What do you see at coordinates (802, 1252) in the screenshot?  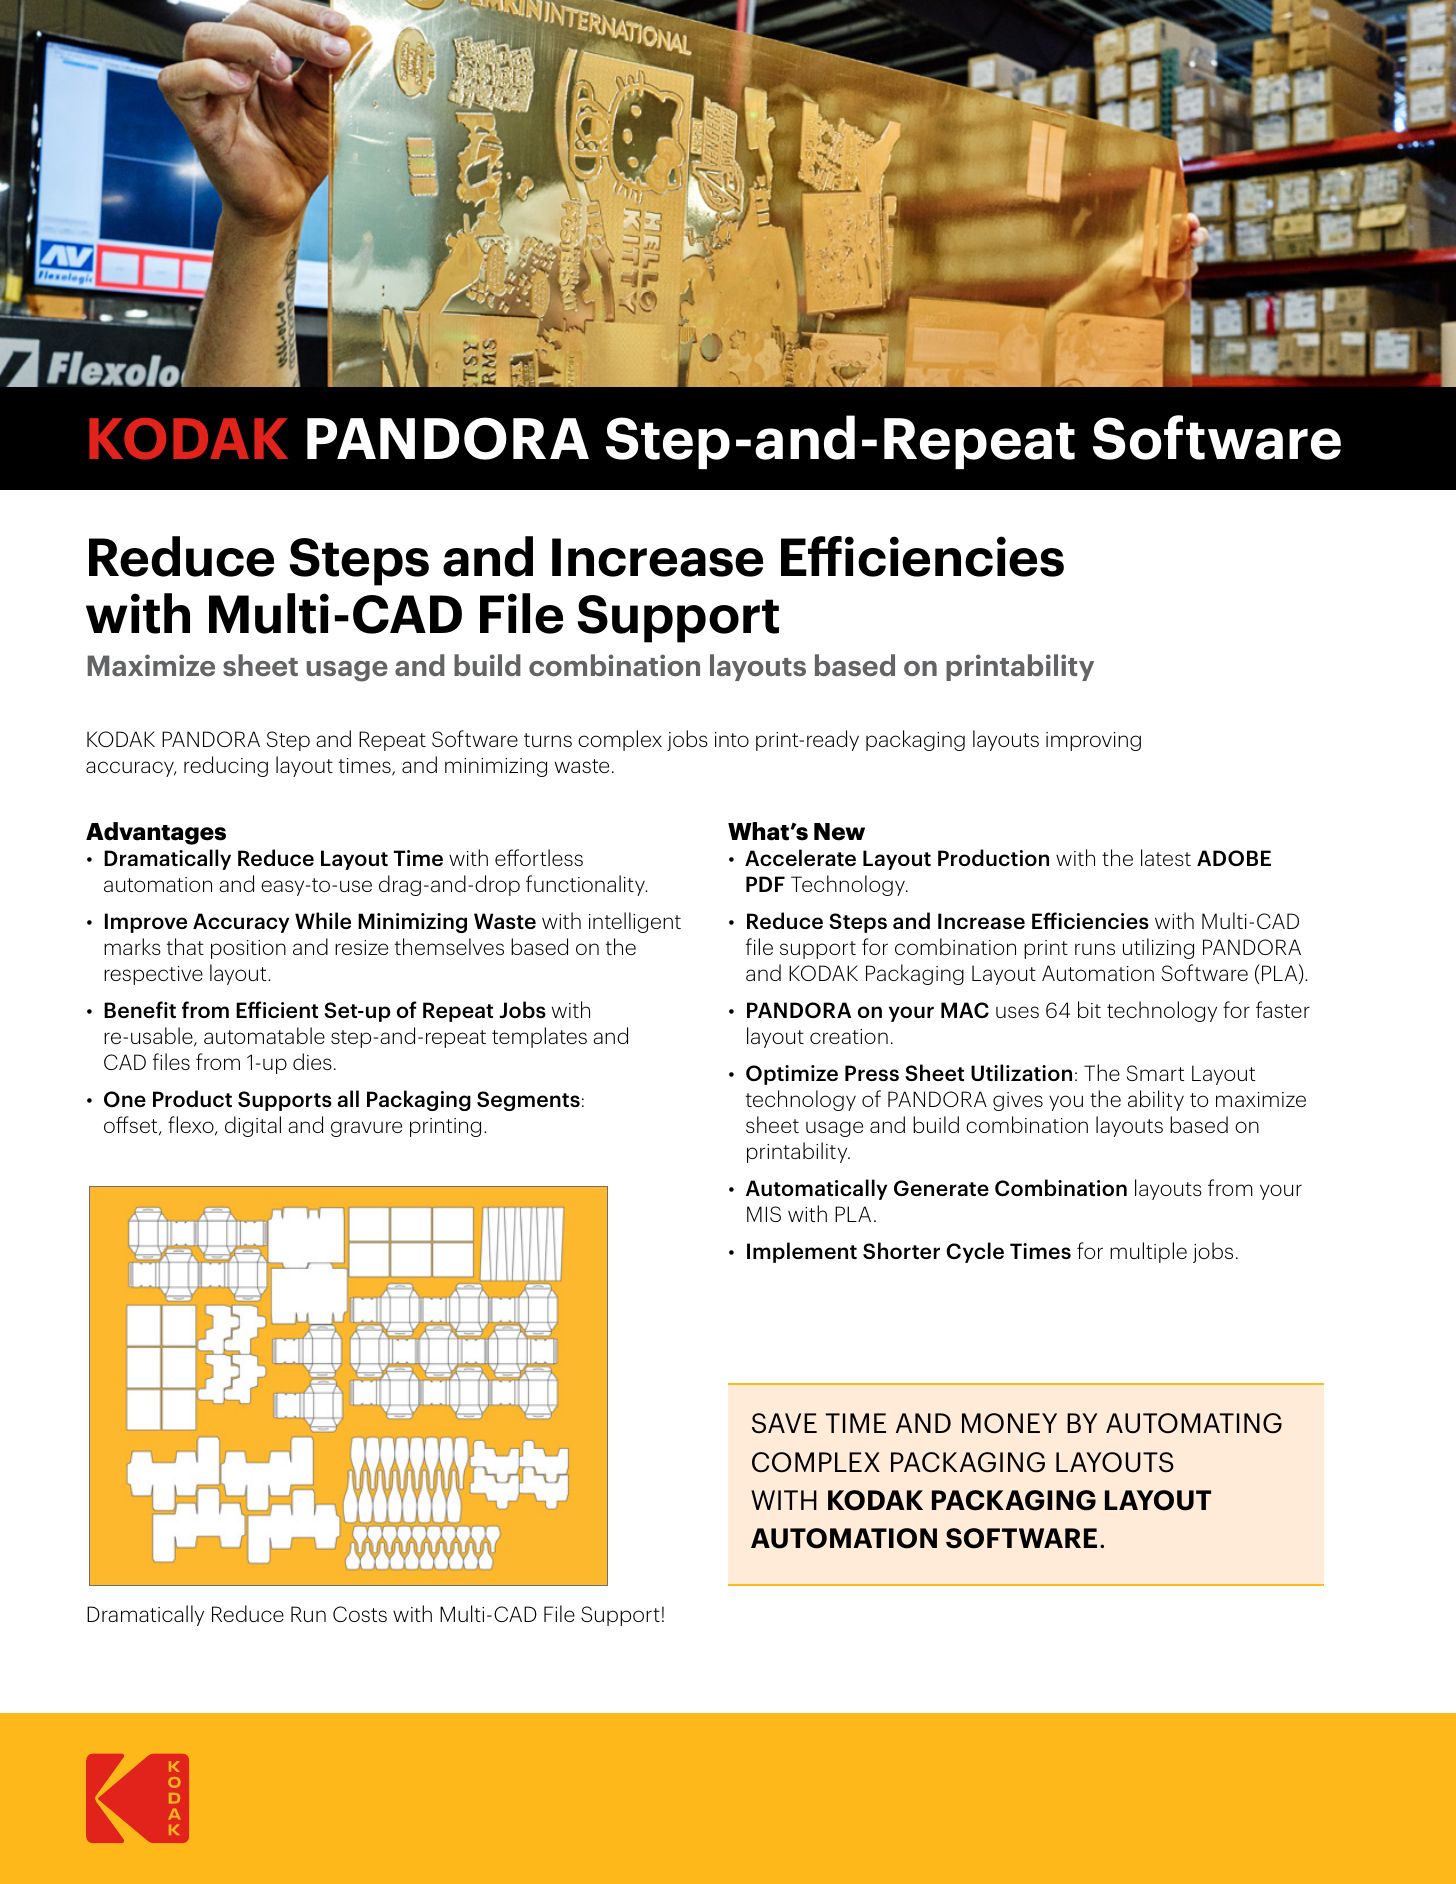 I see `Implement` at bounding box center [802, 1252].
